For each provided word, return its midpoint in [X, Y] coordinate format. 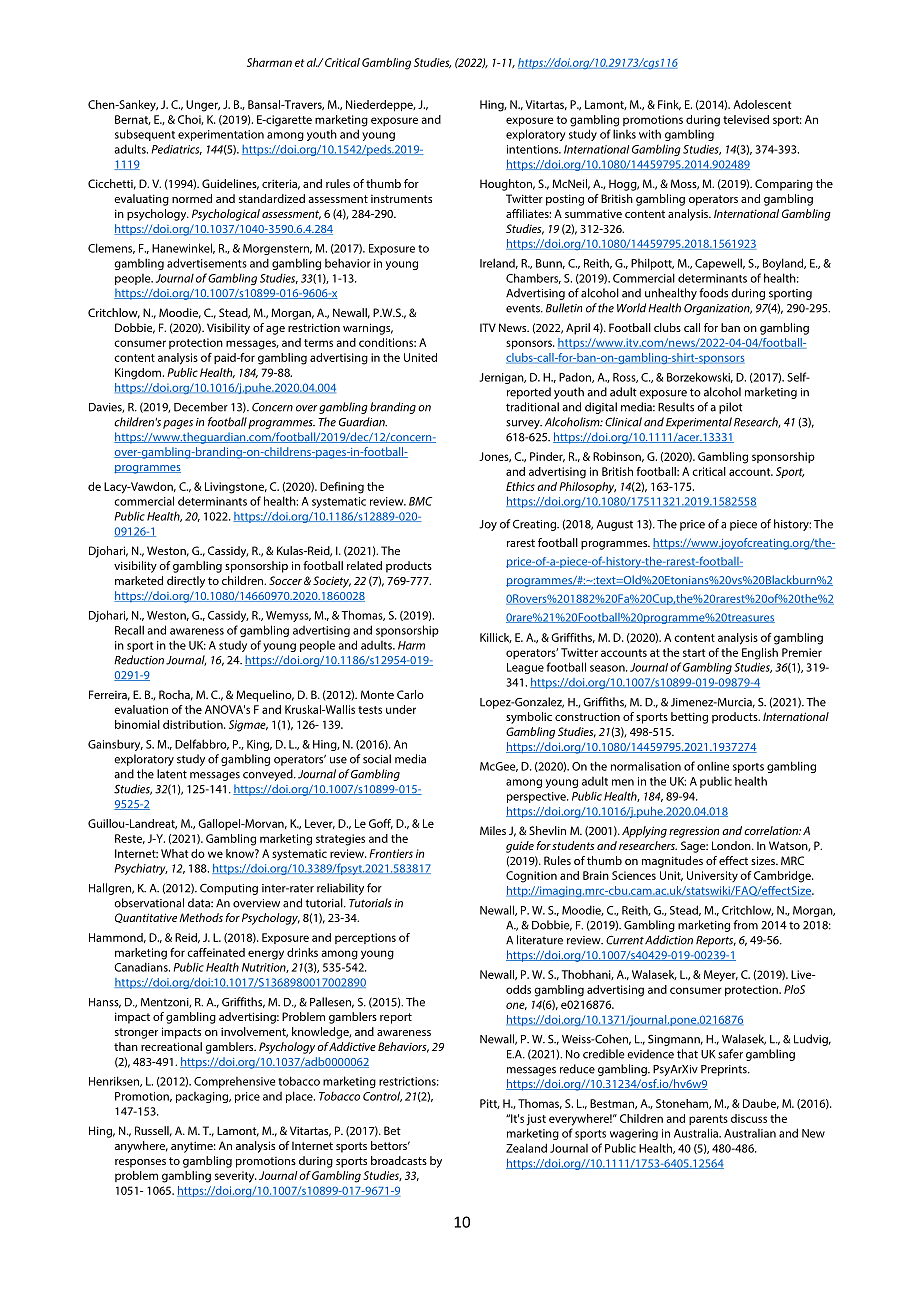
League [525, 668]
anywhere [141, 1147]
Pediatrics [177, 149]
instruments [401, 199]
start [694, 653]
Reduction [139, 660]
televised [746, 119]
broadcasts [399, 1160]
